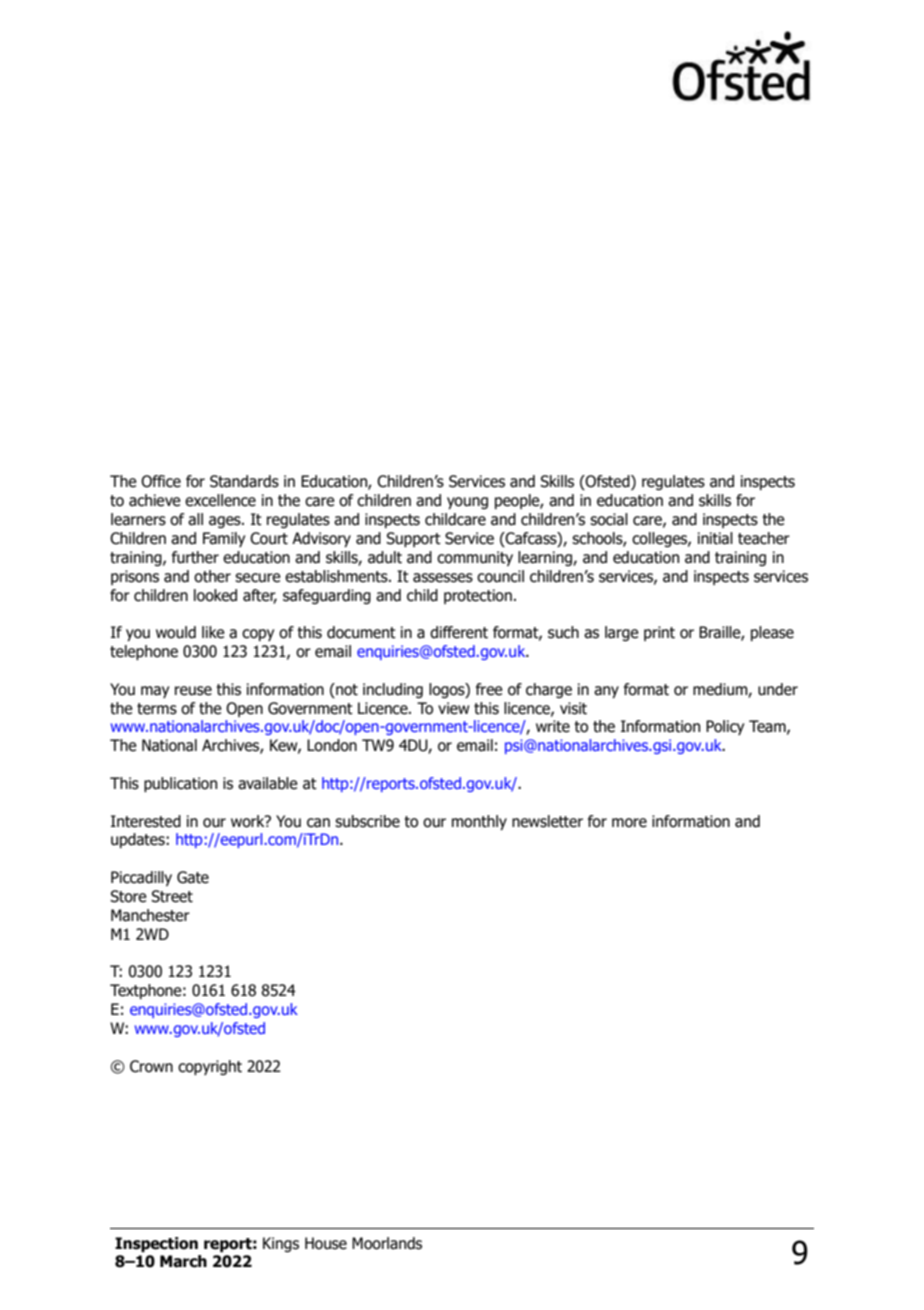 The image size is (924, 1310). I want to click on Policy, so click(725, 727).
